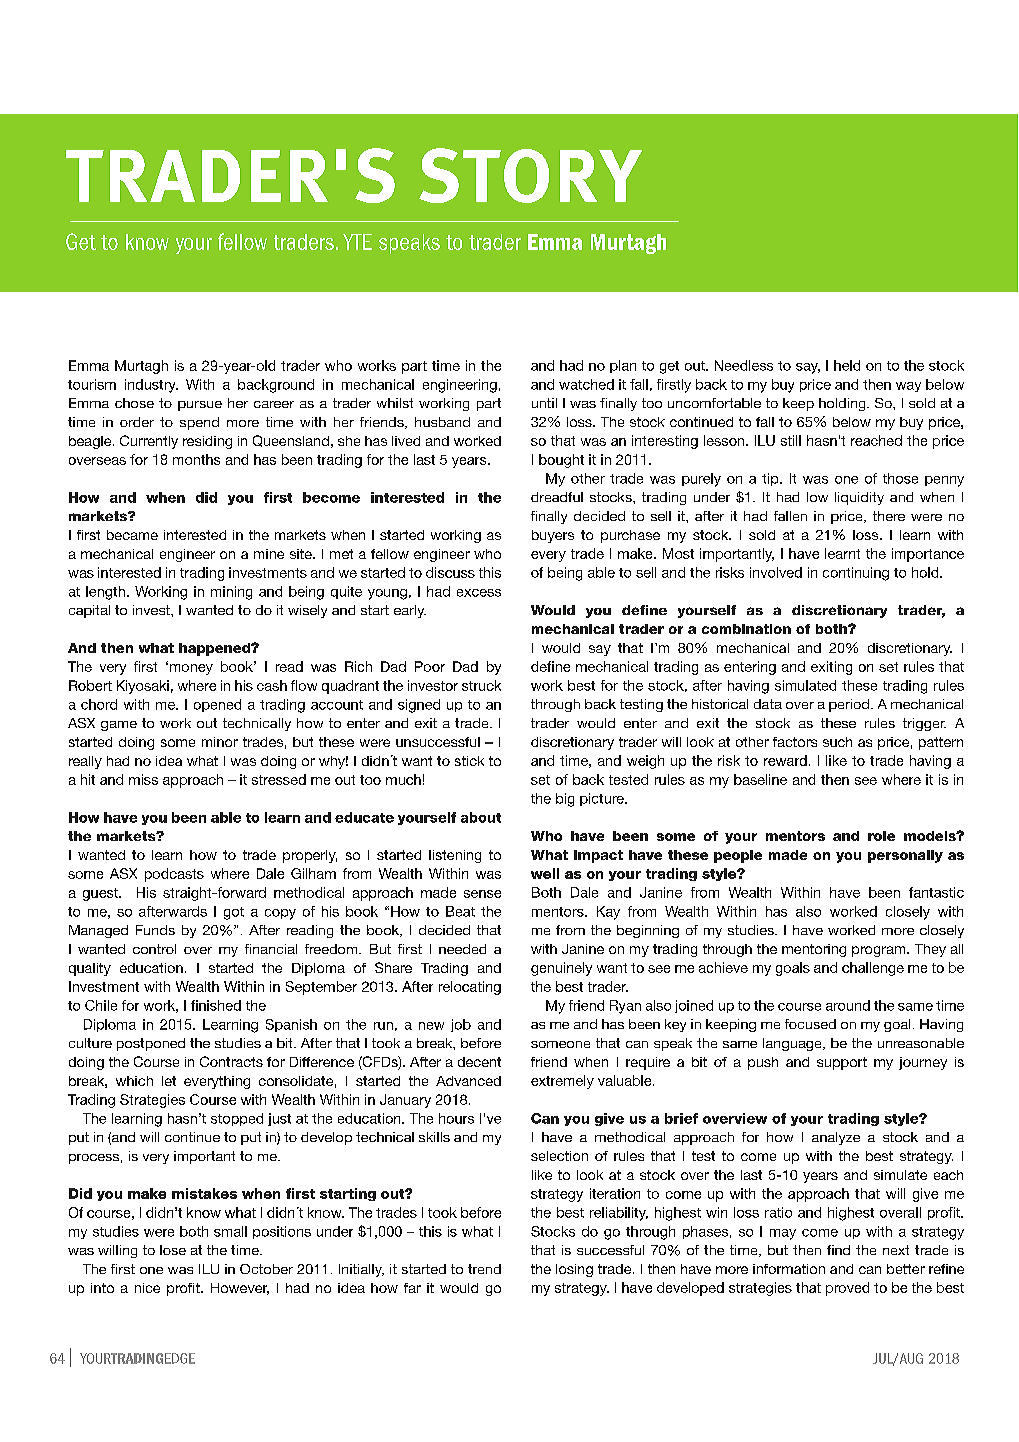  Describe the element at coordinates (220, 742) in the screenshot. I see `minor` at that location.
